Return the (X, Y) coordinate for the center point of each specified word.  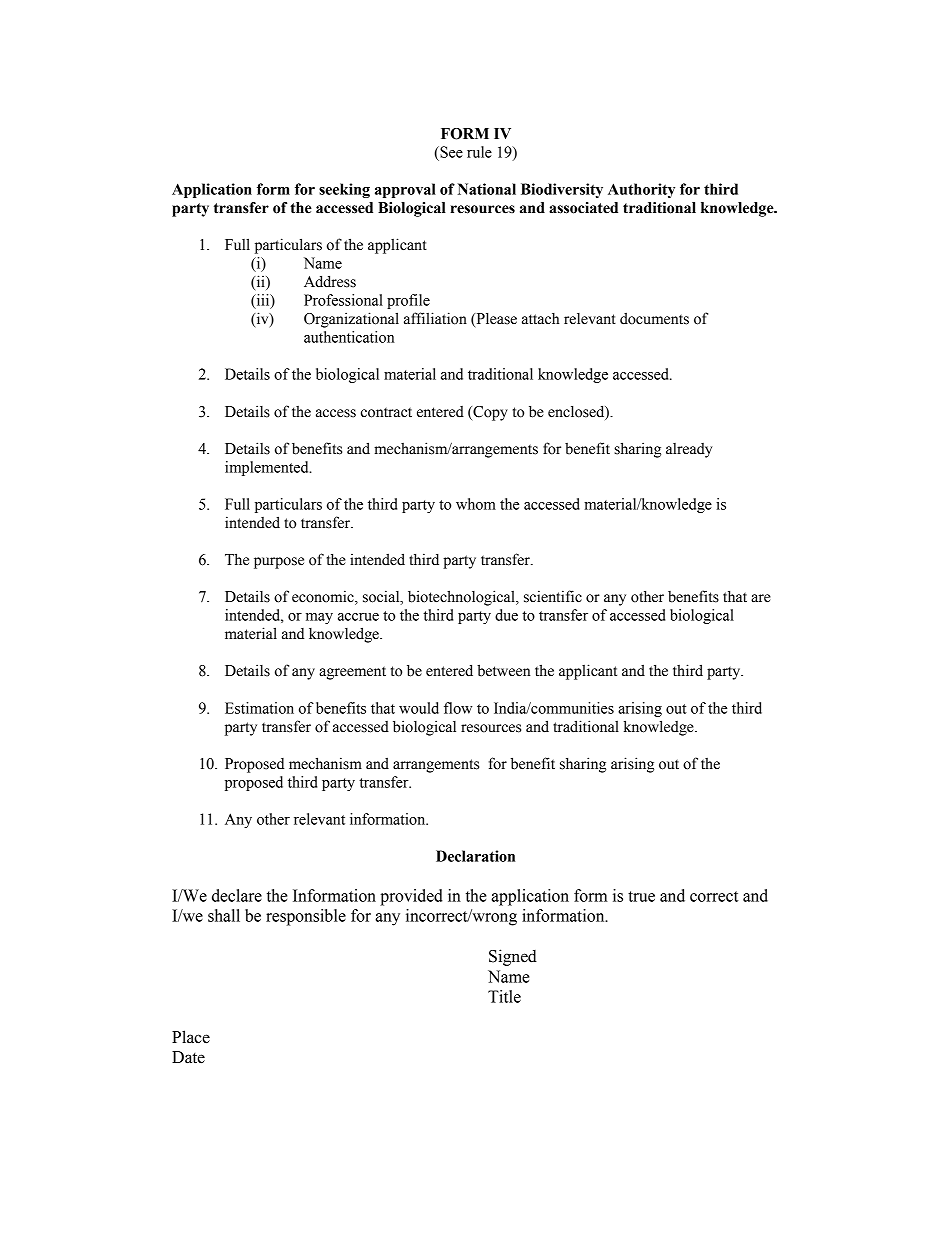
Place (191, 1037)
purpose (279, 563)
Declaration (475, 856)
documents (654, 318)
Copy (489, 413)
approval (405, 190)
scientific (553, 596)
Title (504, 996)
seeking (344, 190)
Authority (641, 190)
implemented (268, 468)
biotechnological (462, 598)
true (641, 896)
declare (237, 895)
